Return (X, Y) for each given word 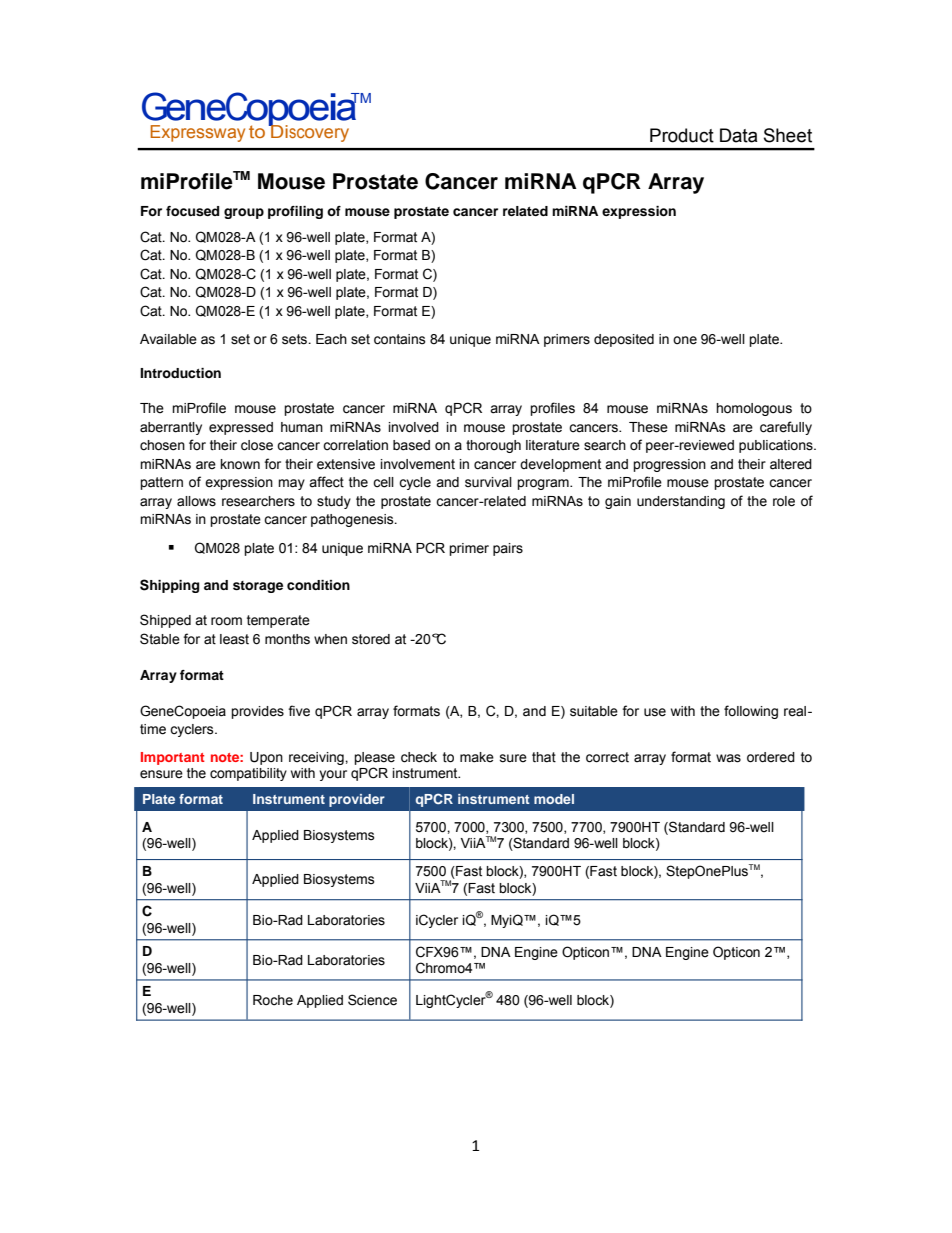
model (554, 799)
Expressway (197, 133)
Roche (273, 1000)
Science (372, 1000)
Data (739, 135)
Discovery (309, 132)
